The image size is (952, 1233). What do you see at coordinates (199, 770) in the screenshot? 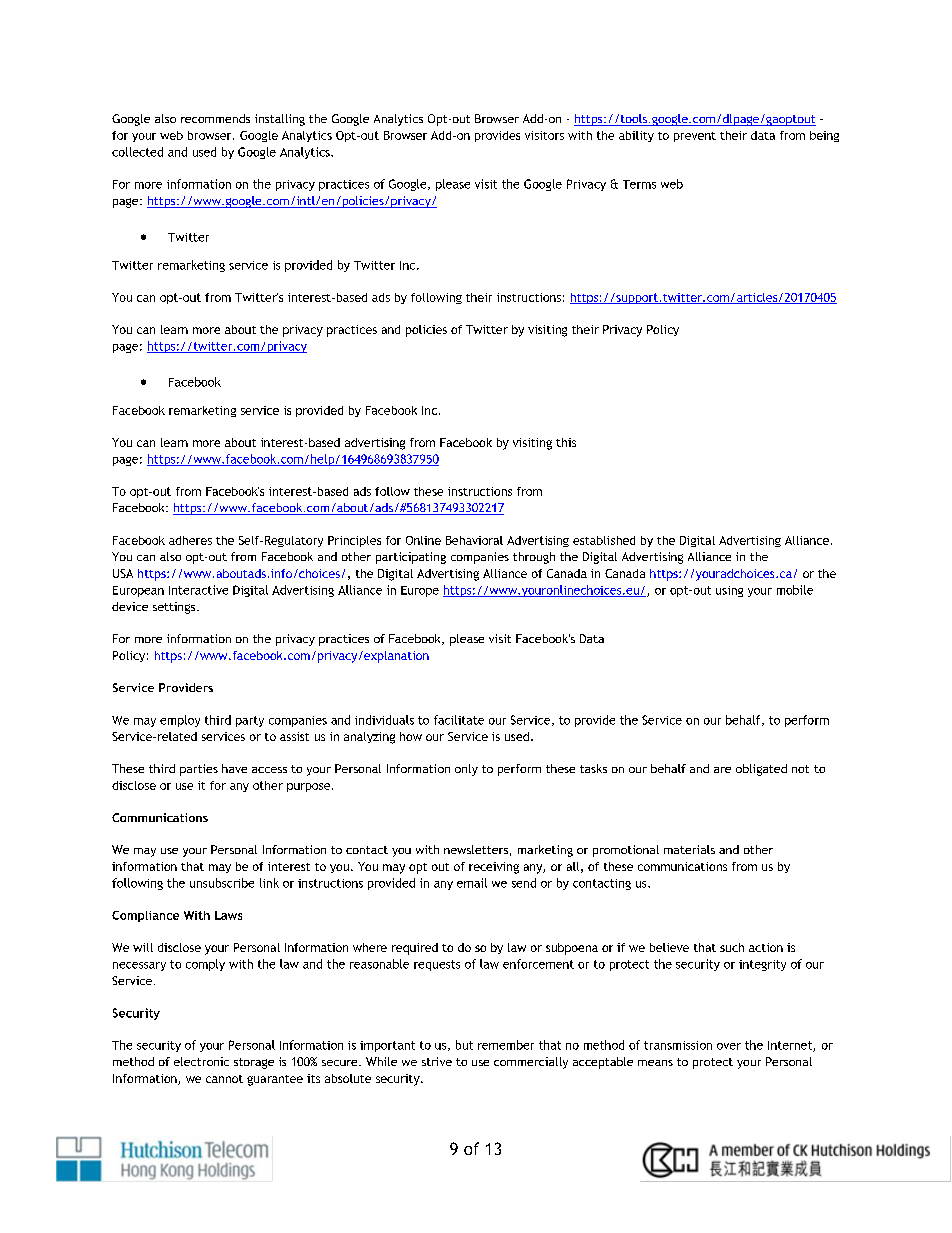
I see `parties` at bounding box center [199, 770].
